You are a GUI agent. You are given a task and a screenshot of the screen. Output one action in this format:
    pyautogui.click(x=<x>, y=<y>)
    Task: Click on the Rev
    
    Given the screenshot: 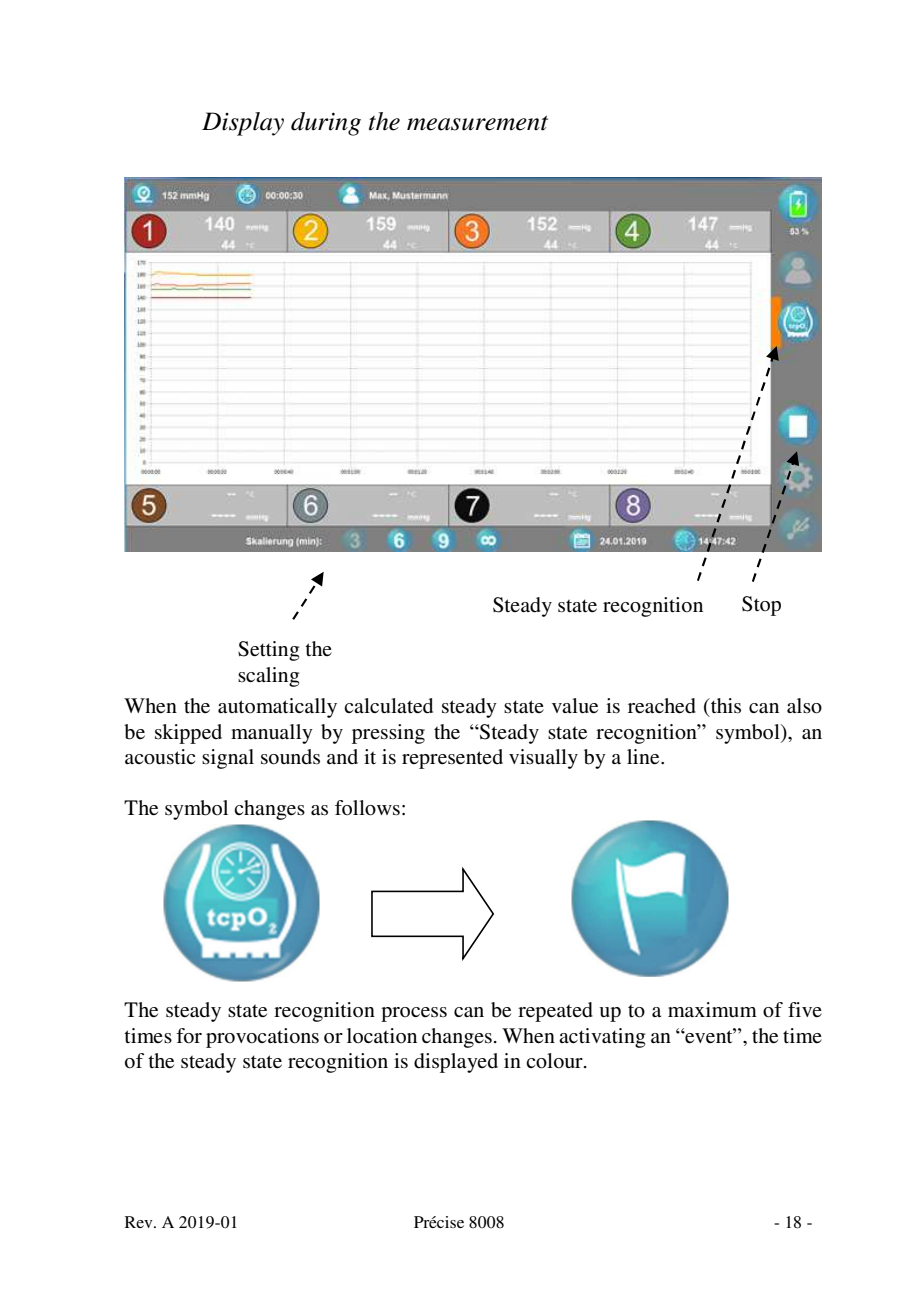 What is the action you would take?
    pyautogui.click(x=140, y=1222)
